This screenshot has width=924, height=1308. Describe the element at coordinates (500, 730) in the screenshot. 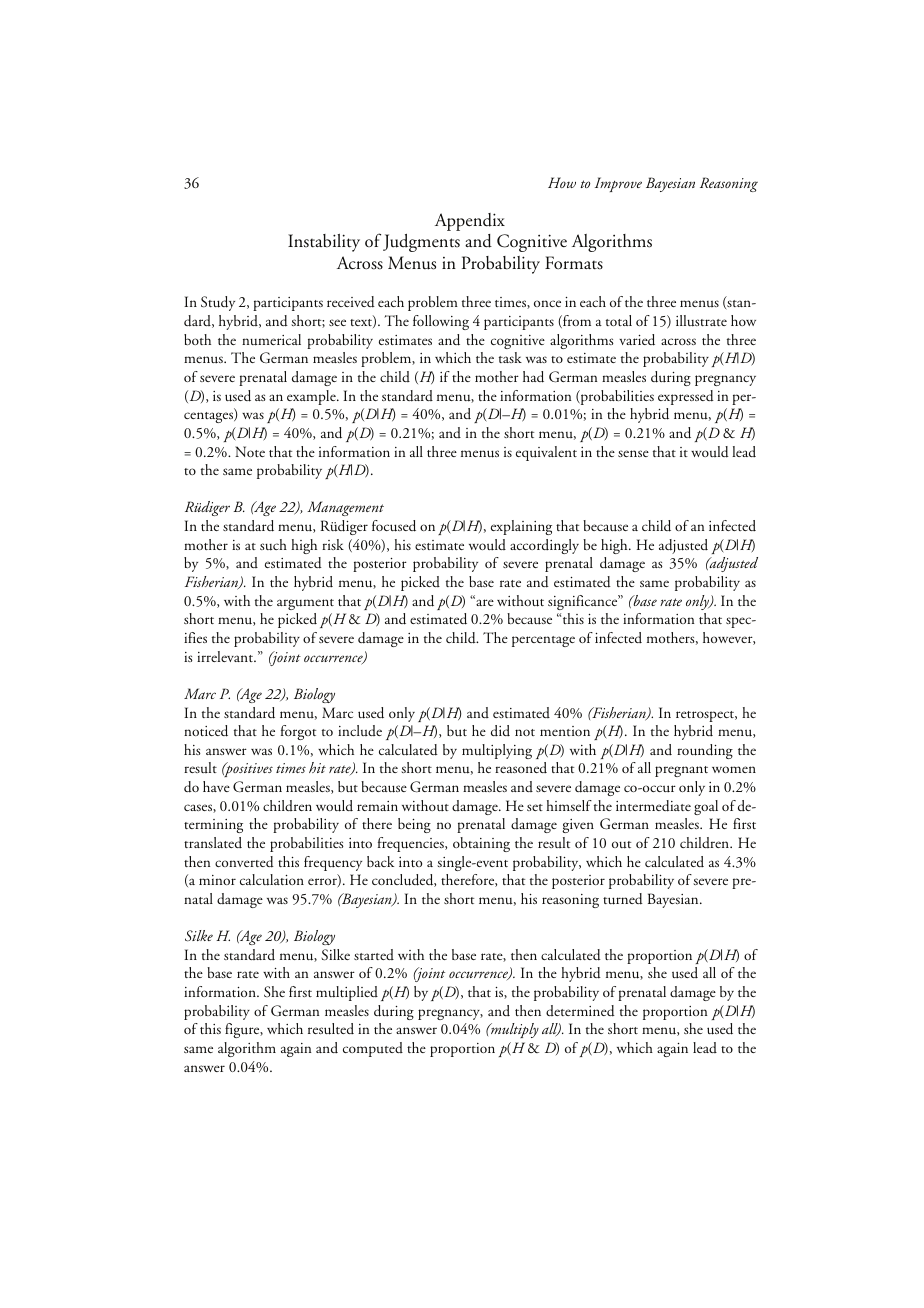

I see `did` at that location.
